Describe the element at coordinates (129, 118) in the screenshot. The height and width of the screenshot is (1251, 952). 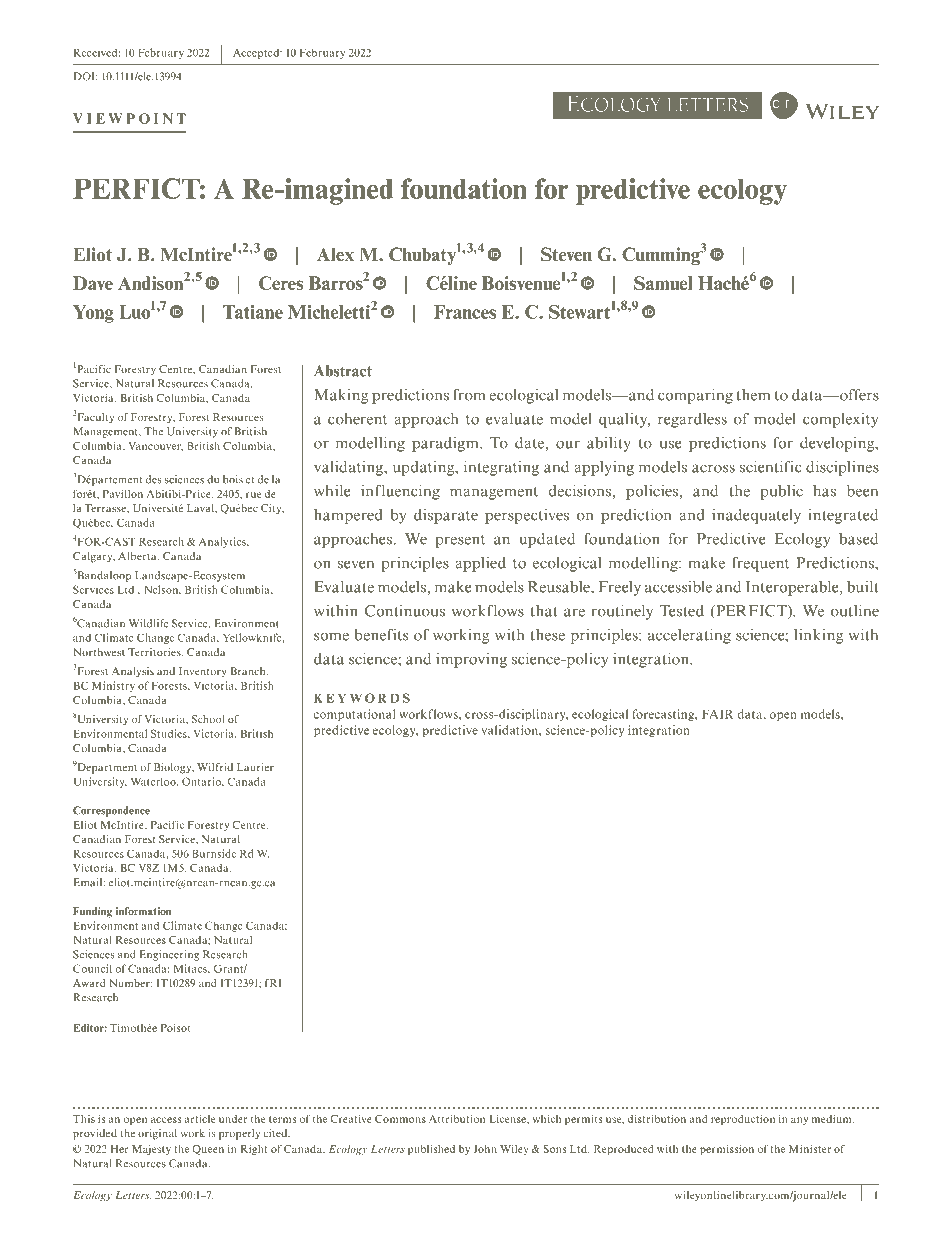
I see `VIEWPOINT` at that location.
